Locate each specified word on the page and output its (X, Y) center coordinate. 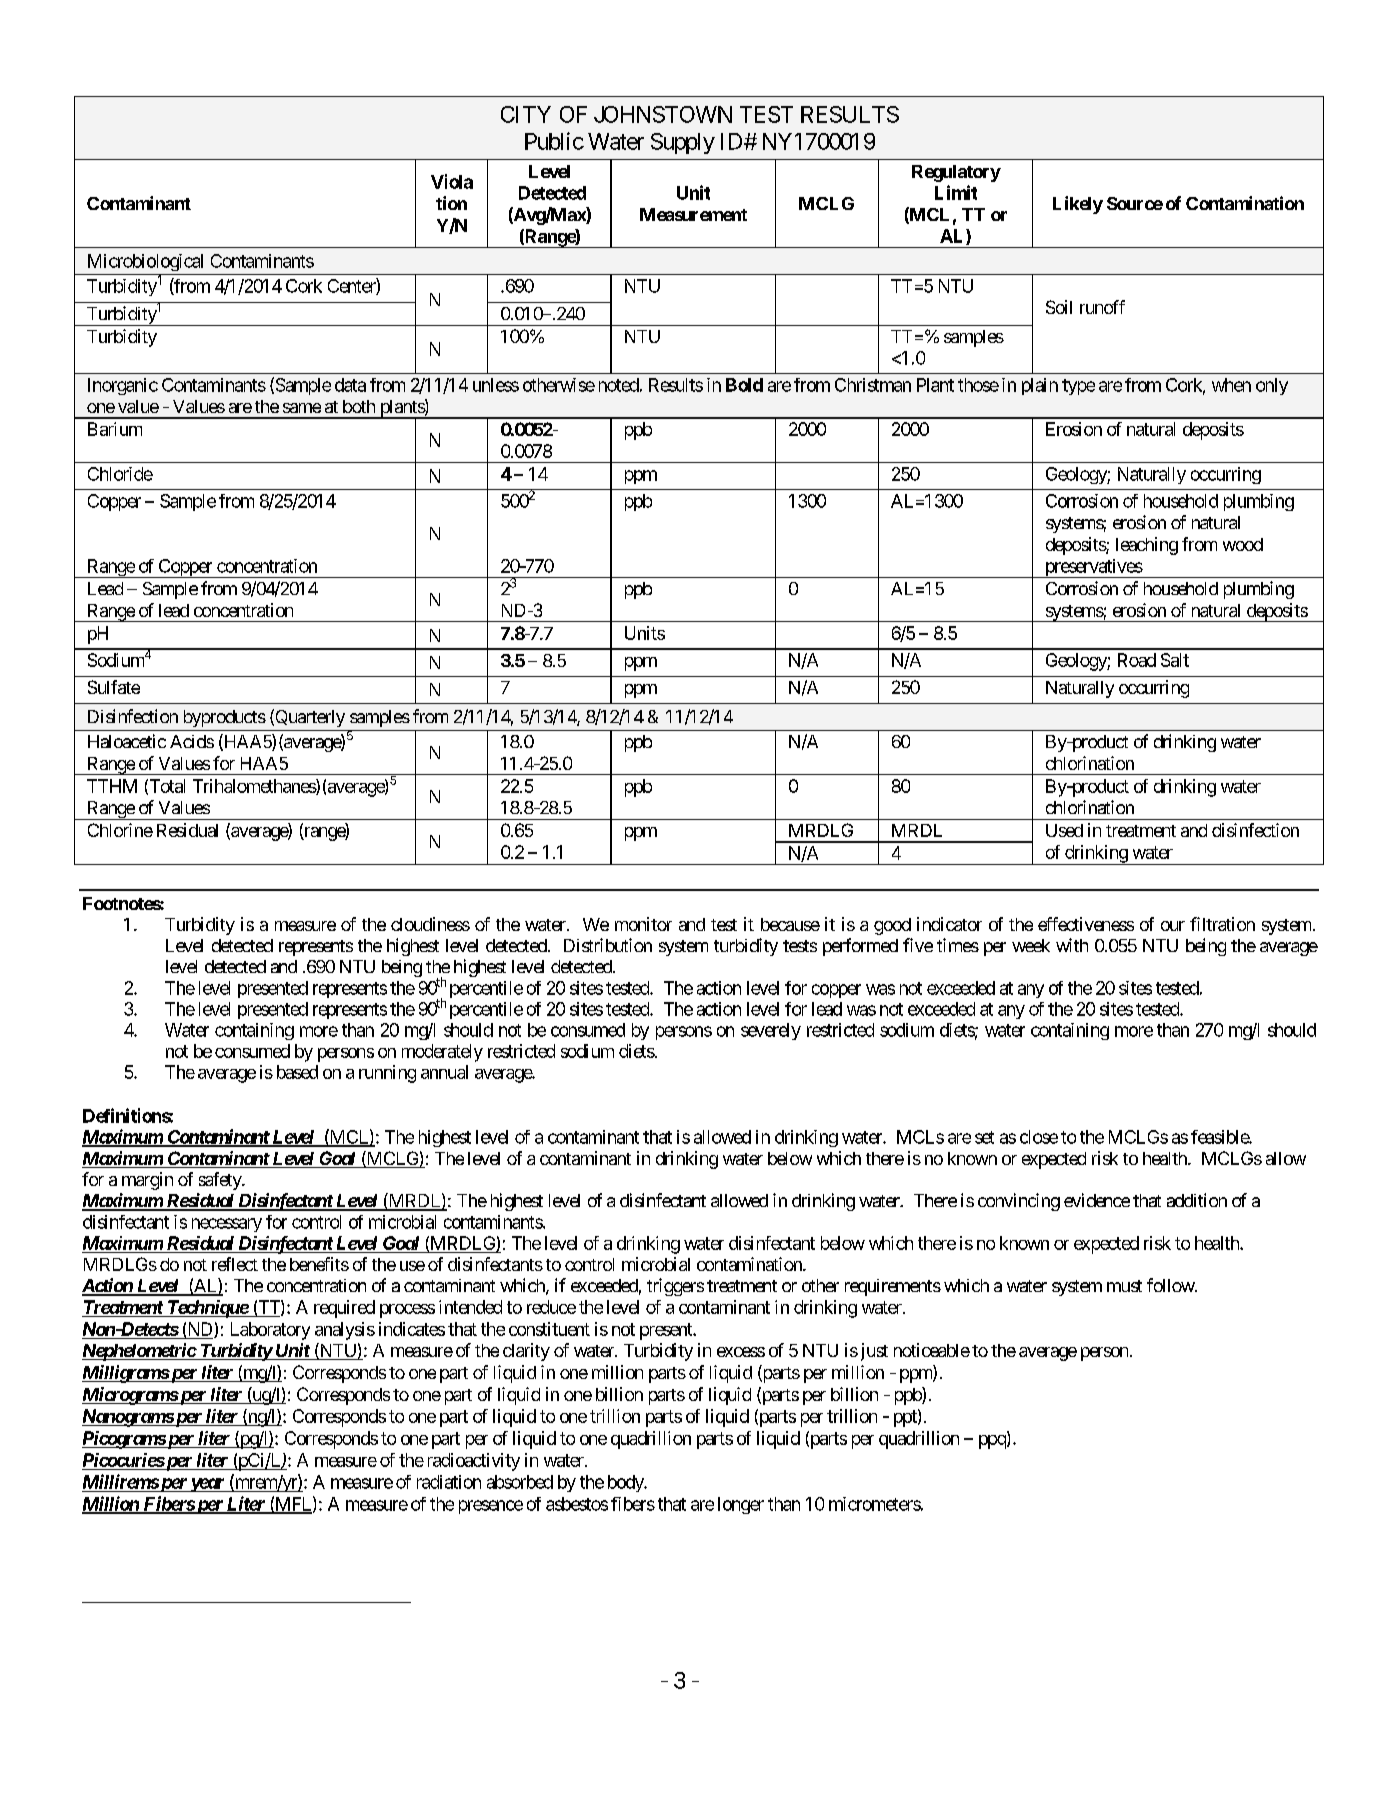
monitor (643, 924)
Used (1064, 830)
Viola (452, 181)
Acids (192, 741)
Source (1135, 203)
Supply (683, 143)
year (206, 1485)
